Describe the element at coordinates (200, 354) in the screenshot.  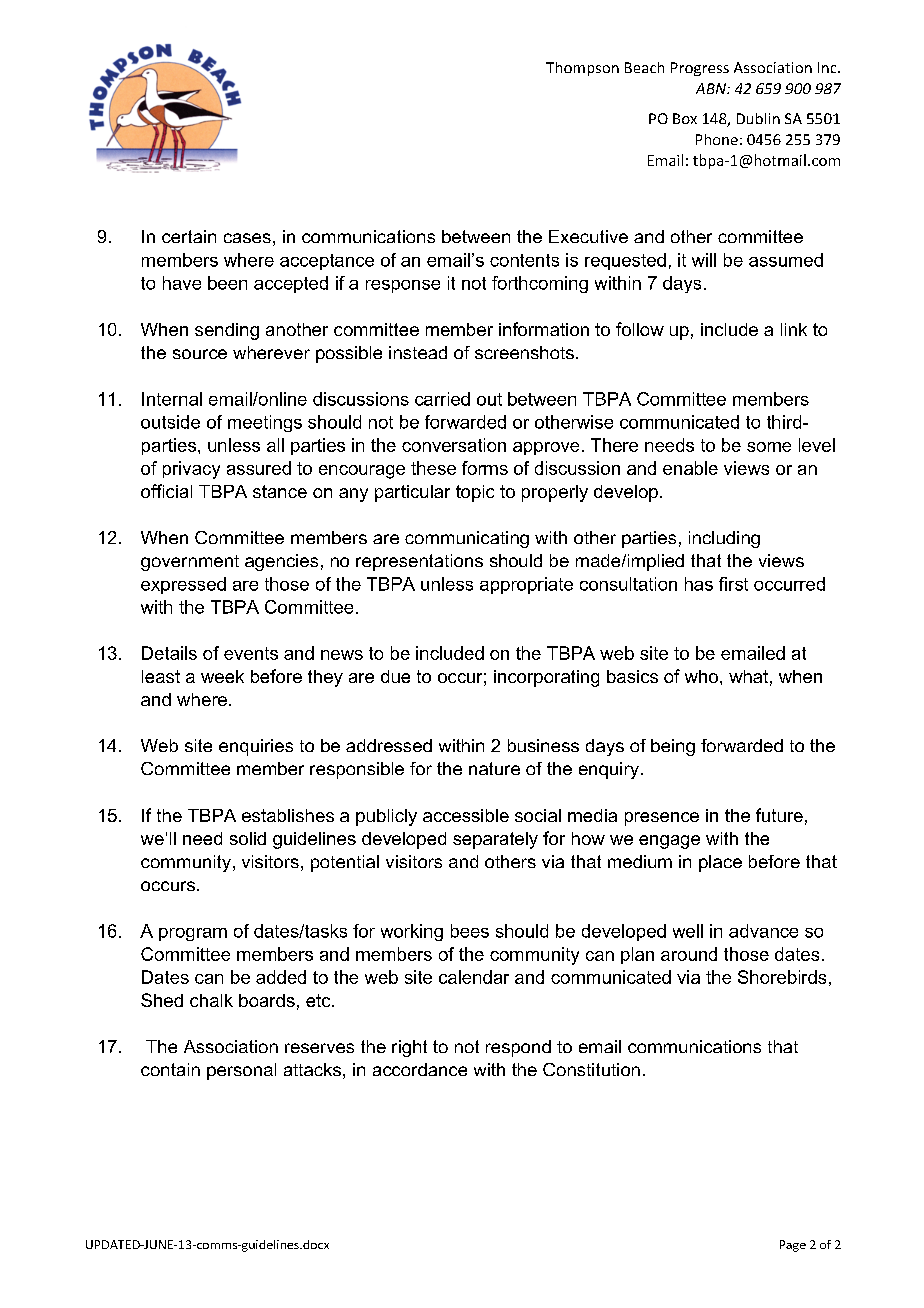
I see `source` at that location.
